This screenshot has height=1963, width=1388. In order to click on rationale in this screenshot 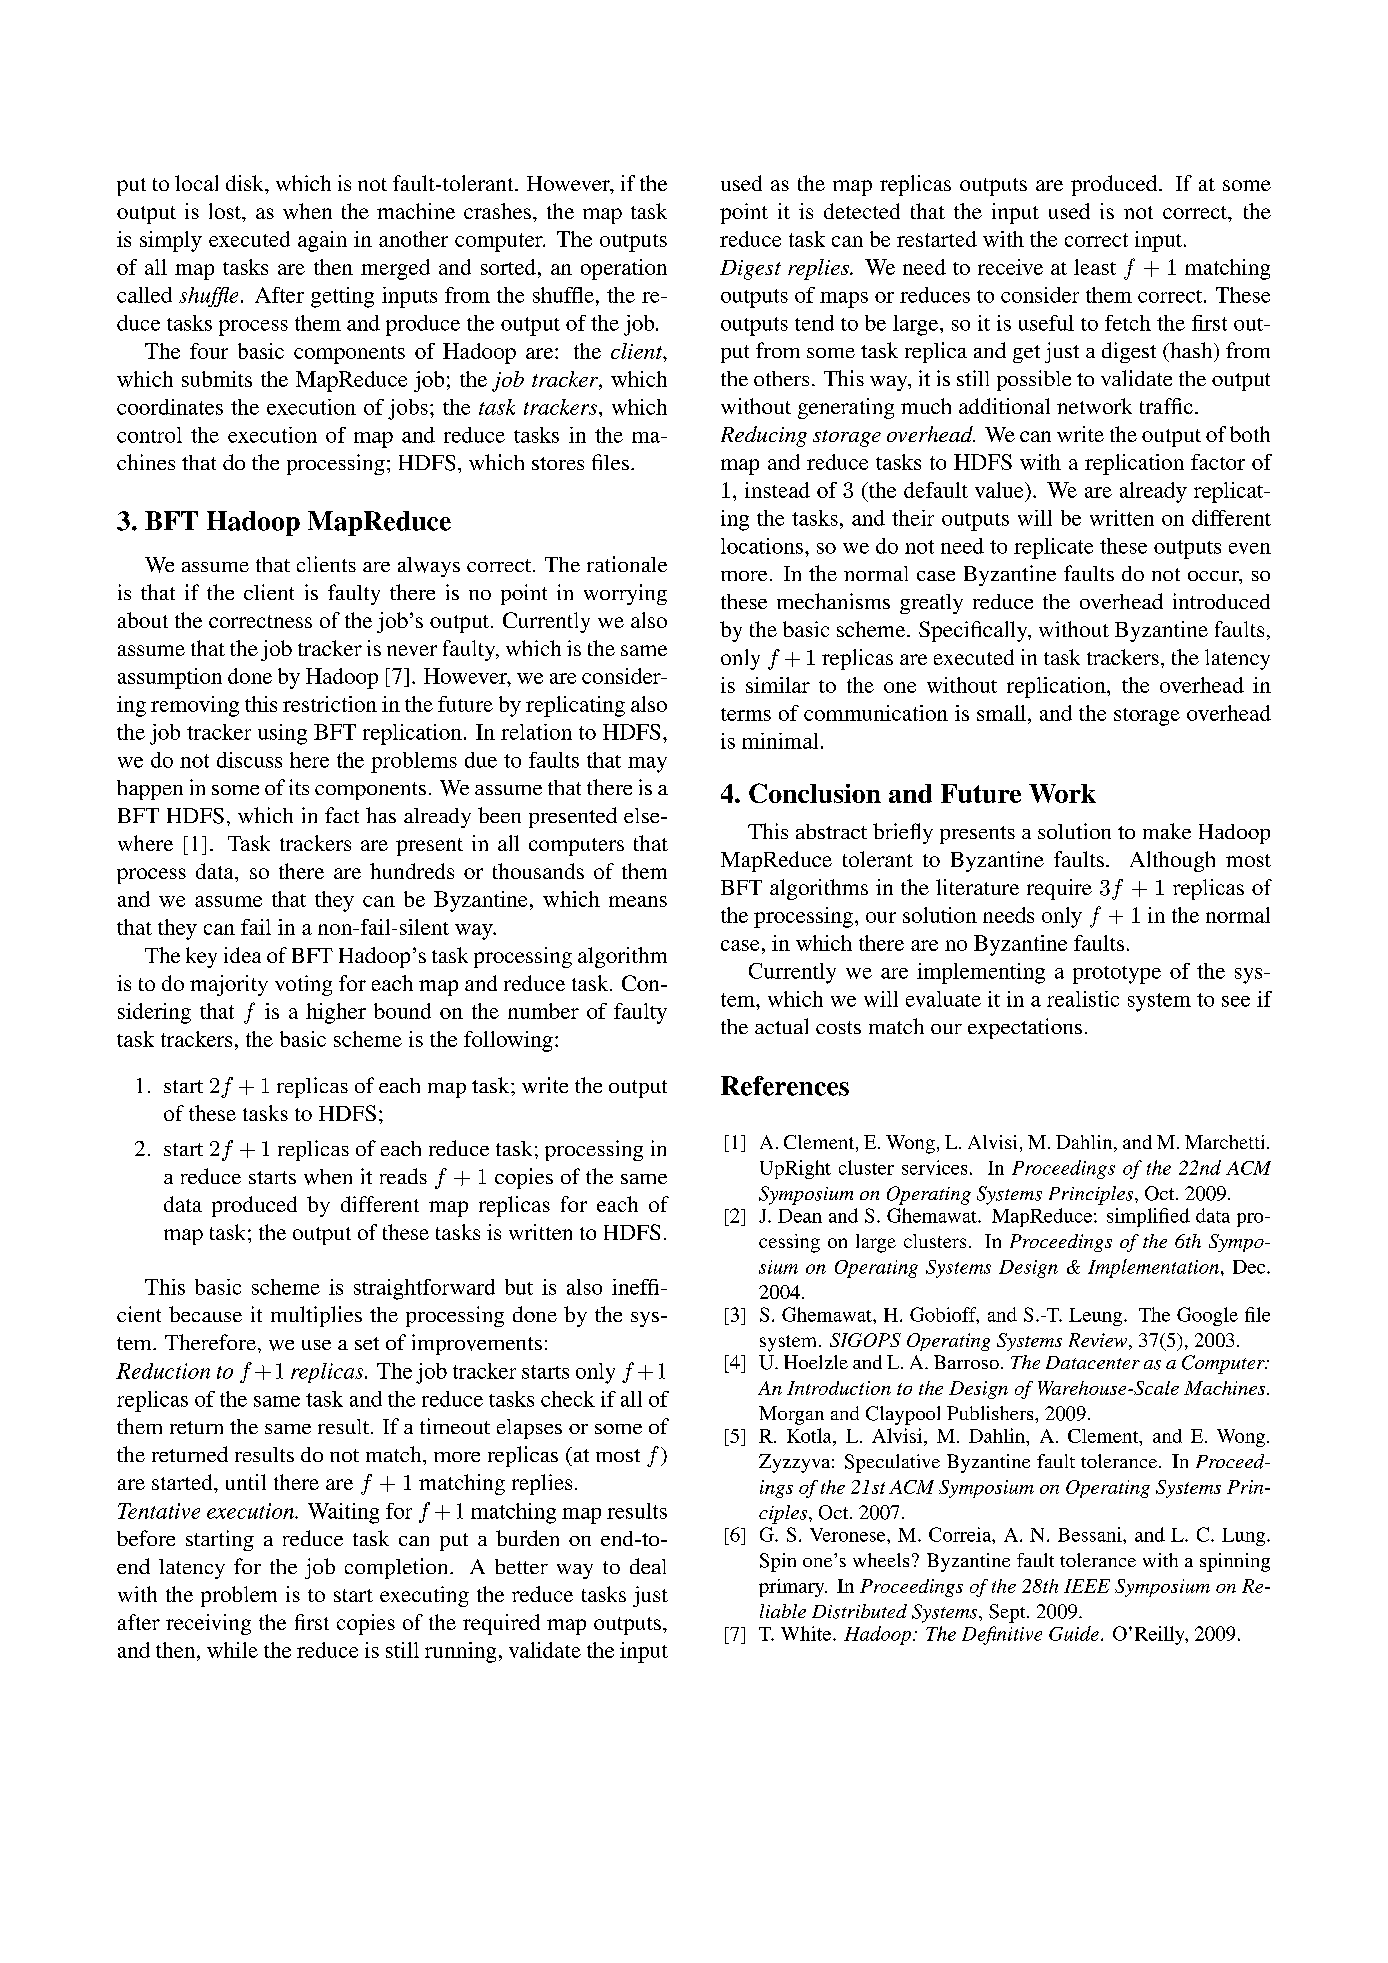, I will do `click(627, 564)`.
